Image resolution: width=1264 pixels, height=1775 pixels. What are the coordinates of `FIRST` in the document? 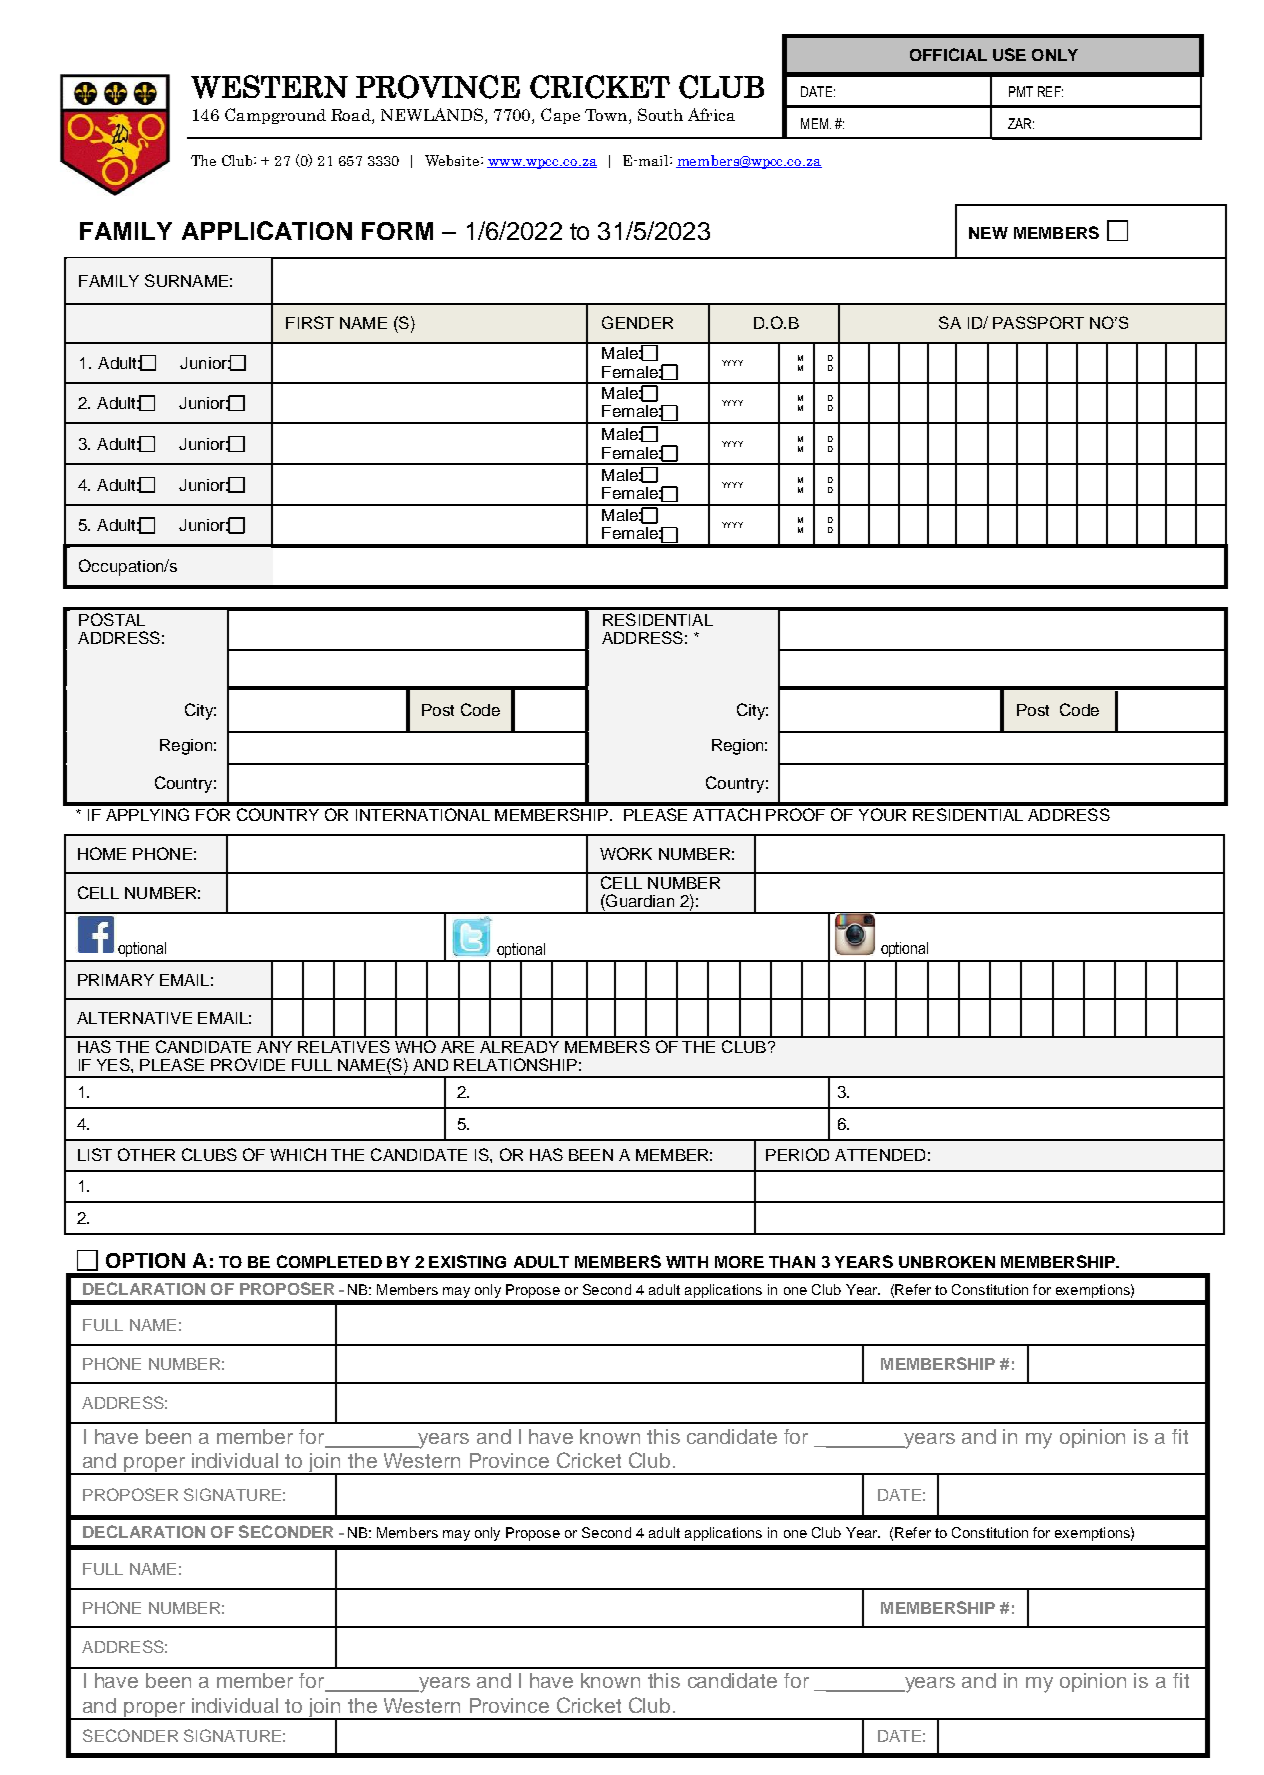 It's located at (310, 322).
